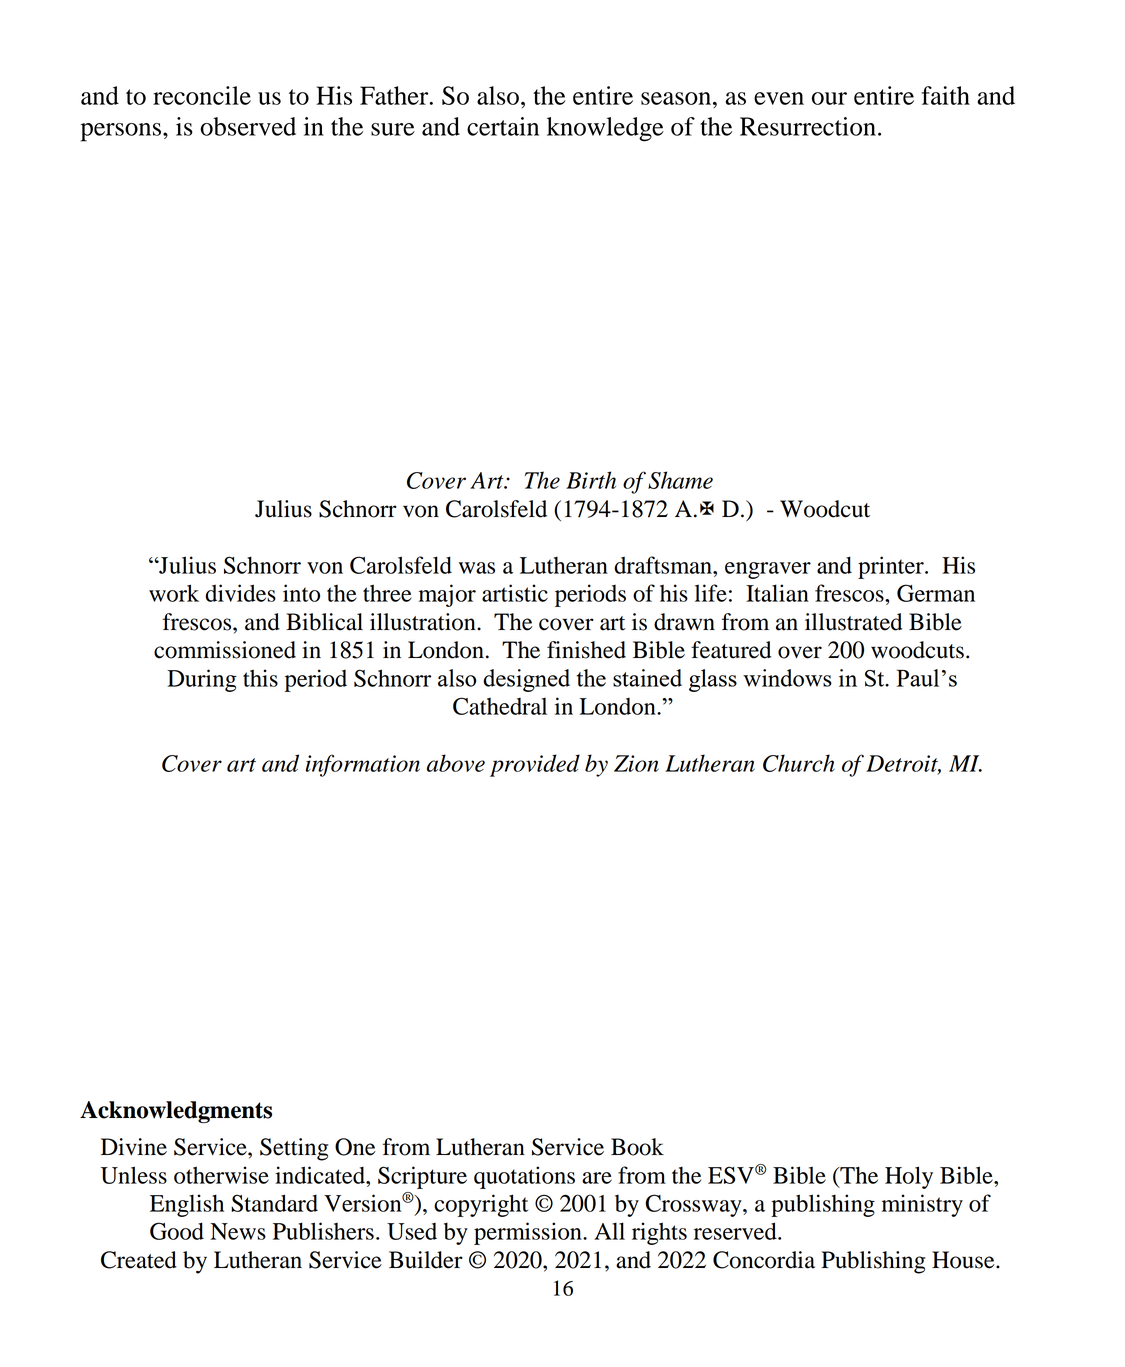 The width and height of the screenshot is (1125, 1367). I want to click on During, so click(202, 680).
